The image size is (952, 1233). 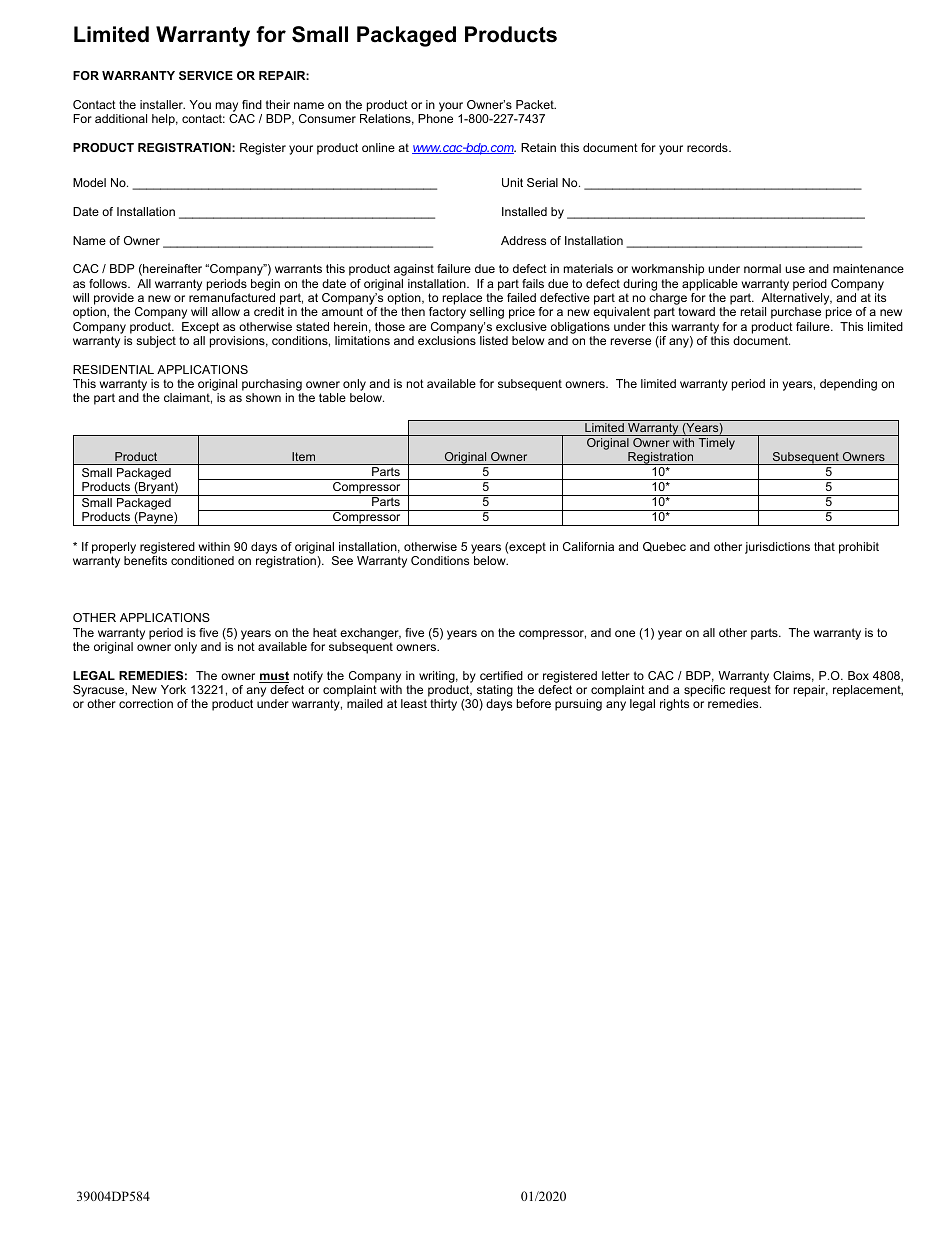 What do you see at coordinates (202, 560) in the page?
I see `conditioned` at bounding box center [202, 560].
